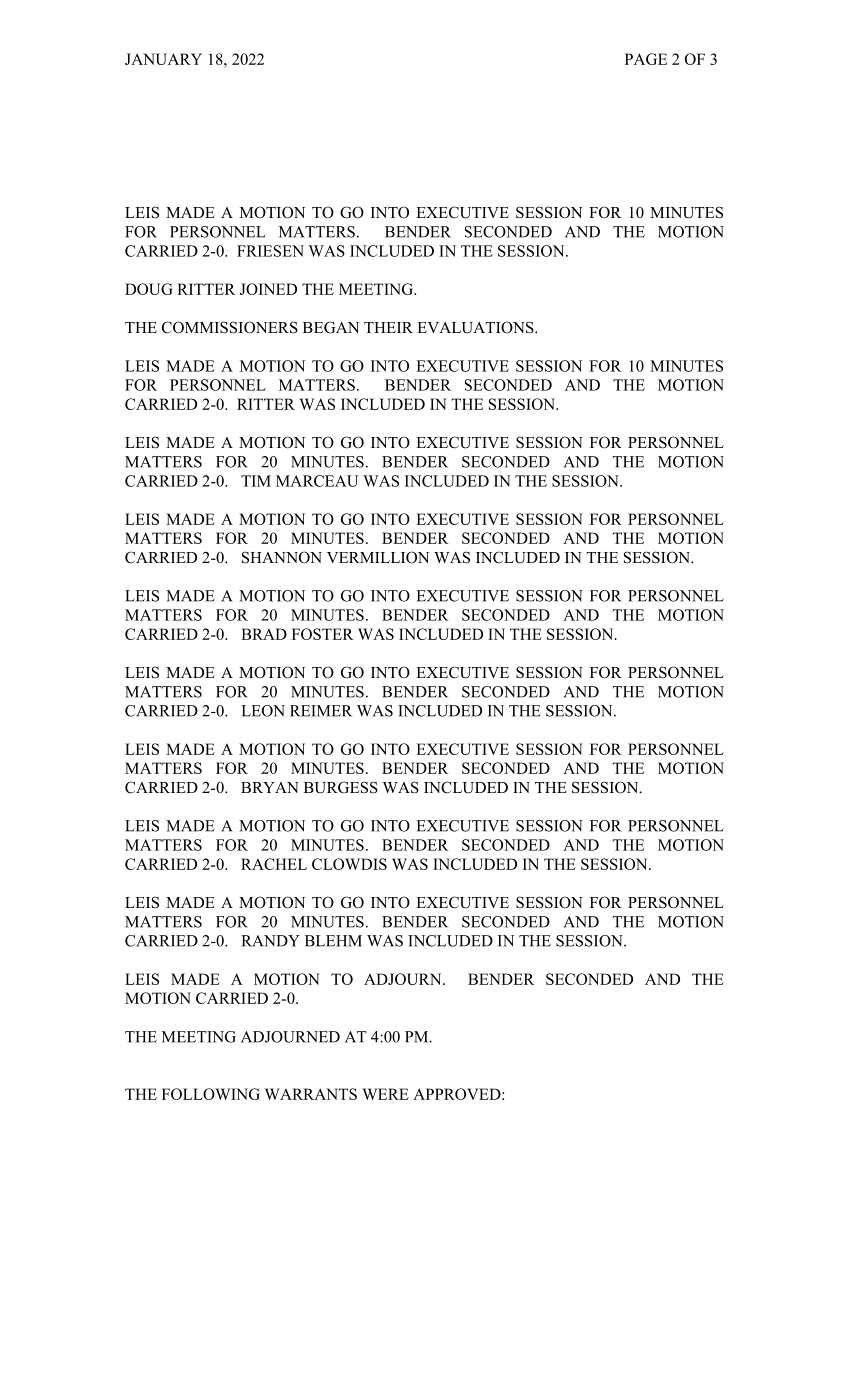  Describe the element at coordinates (270, 251) in the screenshot. I see `FRIESEN` at that location.
